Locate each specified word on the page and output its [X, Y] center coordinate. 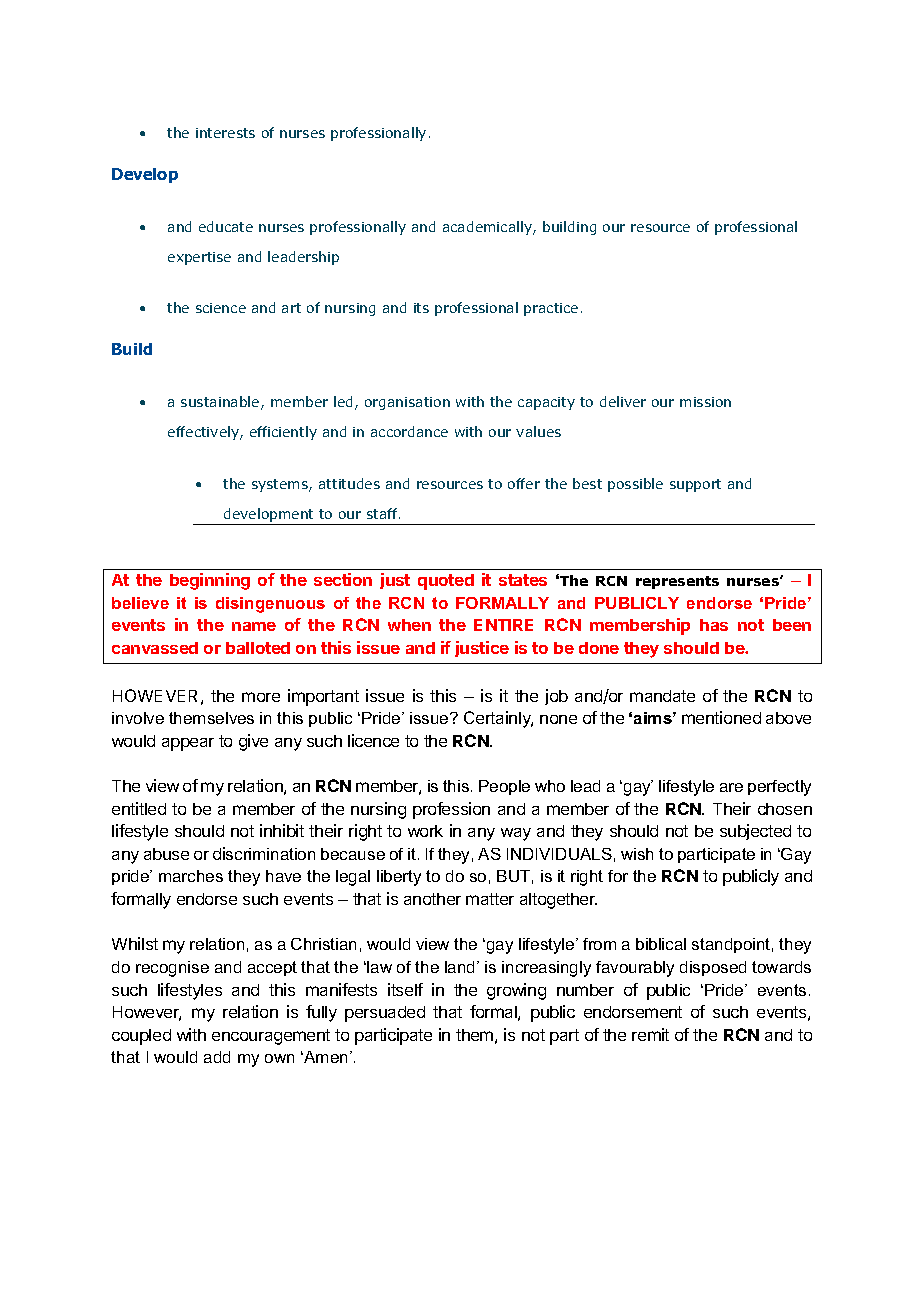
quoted [446, 582]
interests [225, 133]
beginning [210, 581]
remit [650, 1034]
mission [705, 402]
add [217, 1057]
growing [516, 991]
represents [677, 582]
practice [551, 309]
